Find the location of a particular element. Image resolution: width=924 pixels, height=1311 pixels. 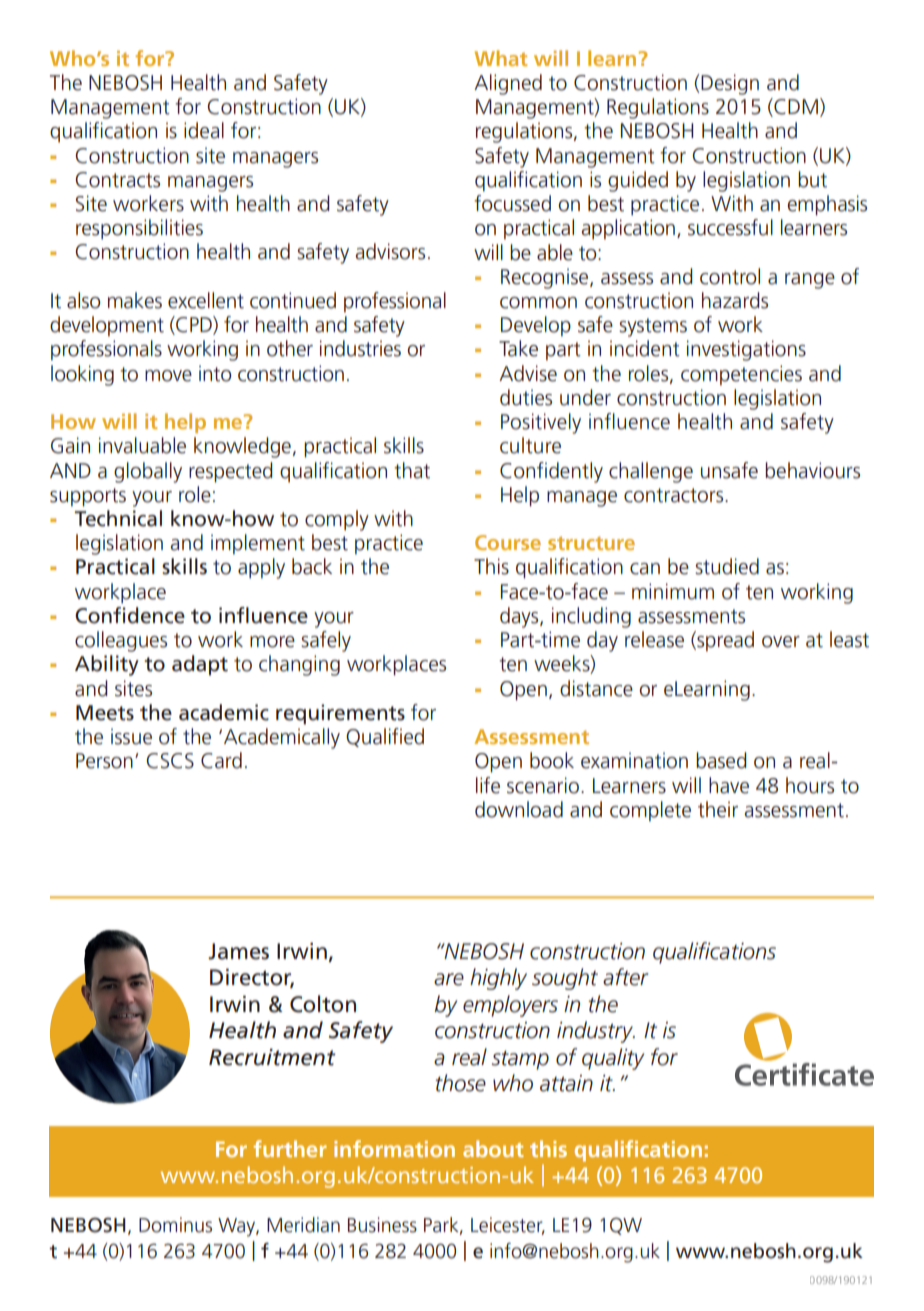

over is located at coordinates (781, 642).
